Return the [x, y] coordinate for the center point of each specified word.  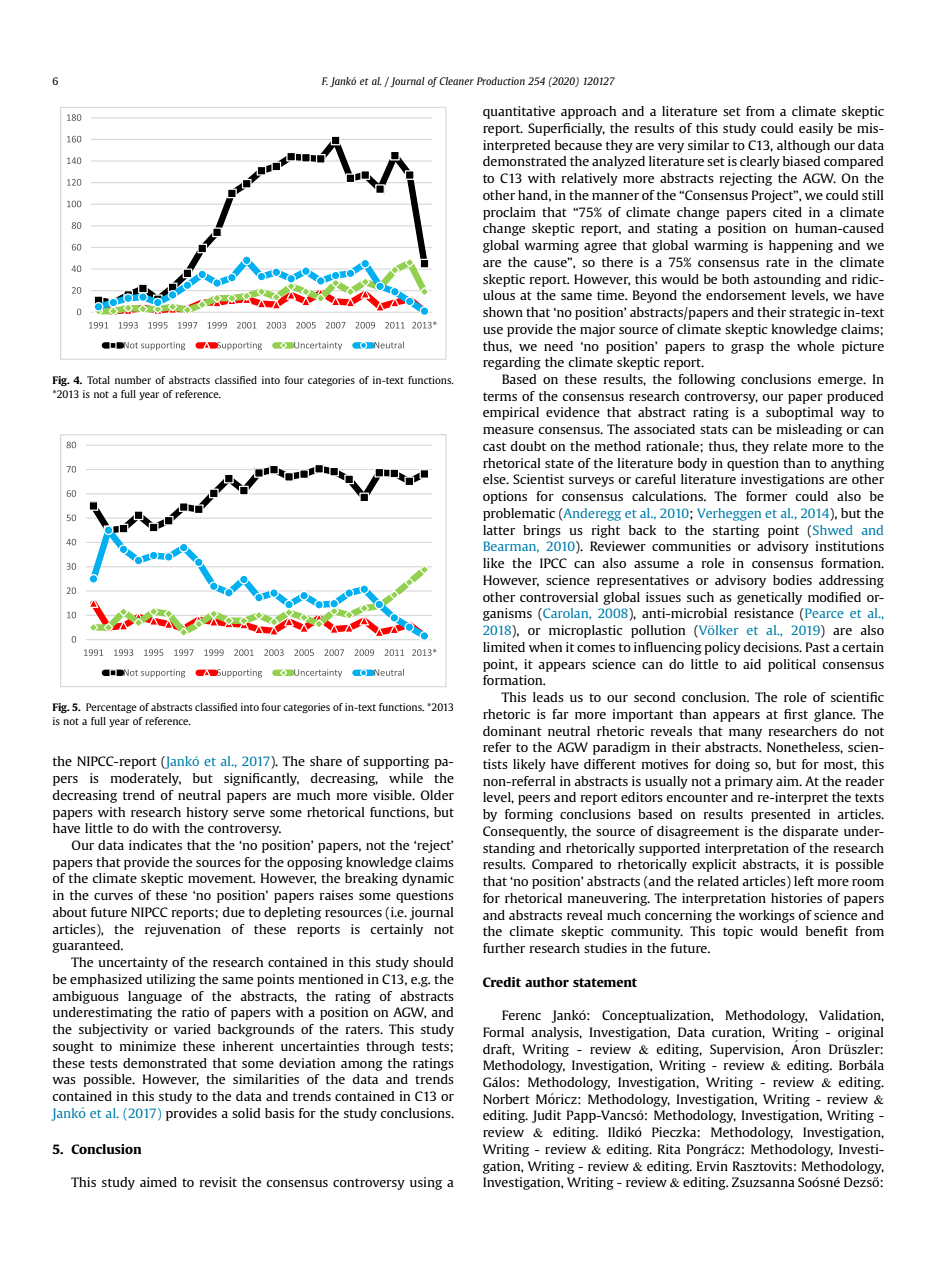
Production [501, 81]
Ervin [712, 1166]
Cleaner [456, 81]
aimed [158, 1182]
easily [816, 129]
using [426, 1183]
